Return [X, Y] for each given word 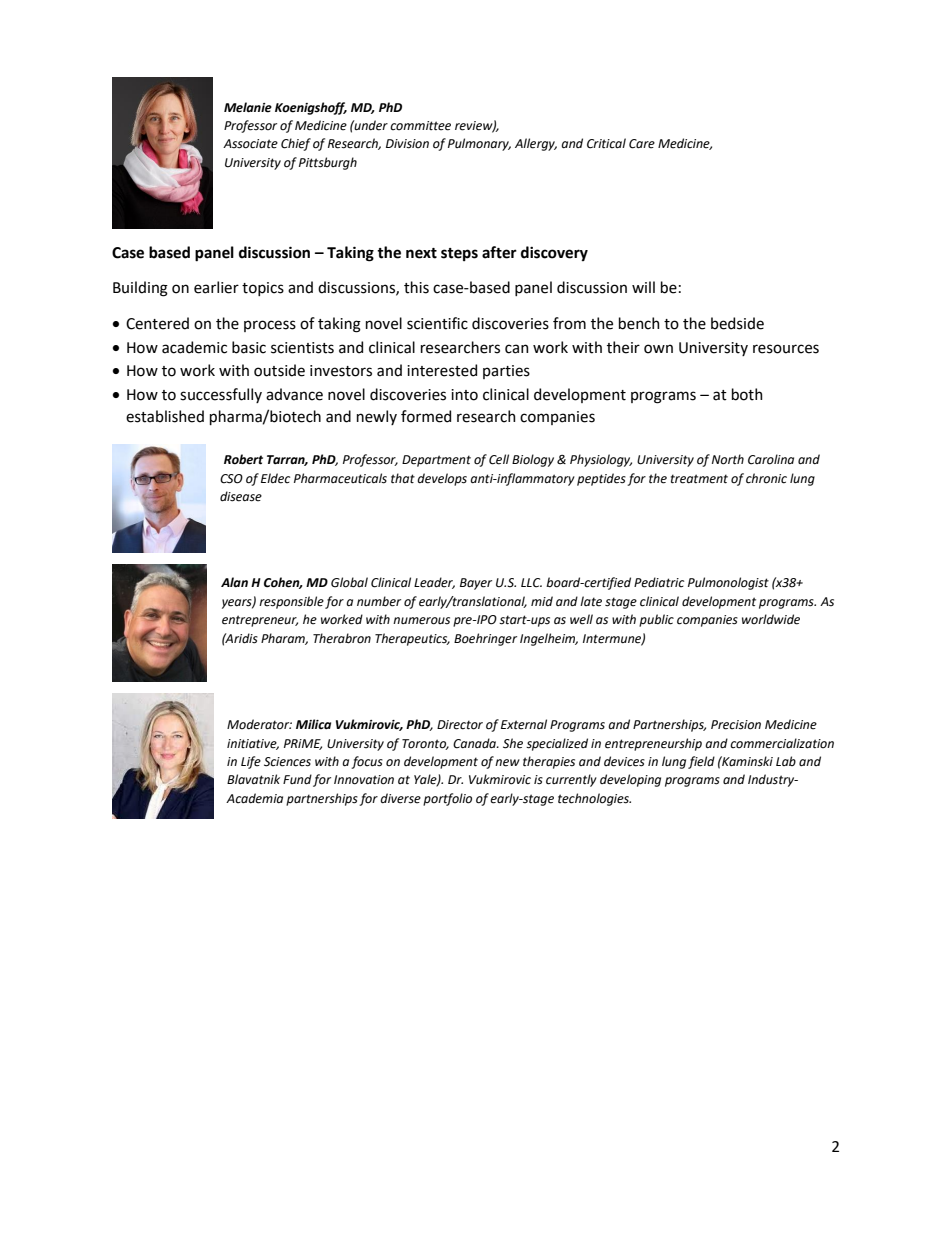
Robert [243, 459]
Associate [250, 144]
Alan [234, 582]
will [643, 287]
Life [251, 762]
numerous [421, 621]
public [656, 620]
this [416, 287]
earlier [216, 287]
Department [436, 461]
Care [642, 144]
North [728, 459]
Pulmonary [479, 144]
